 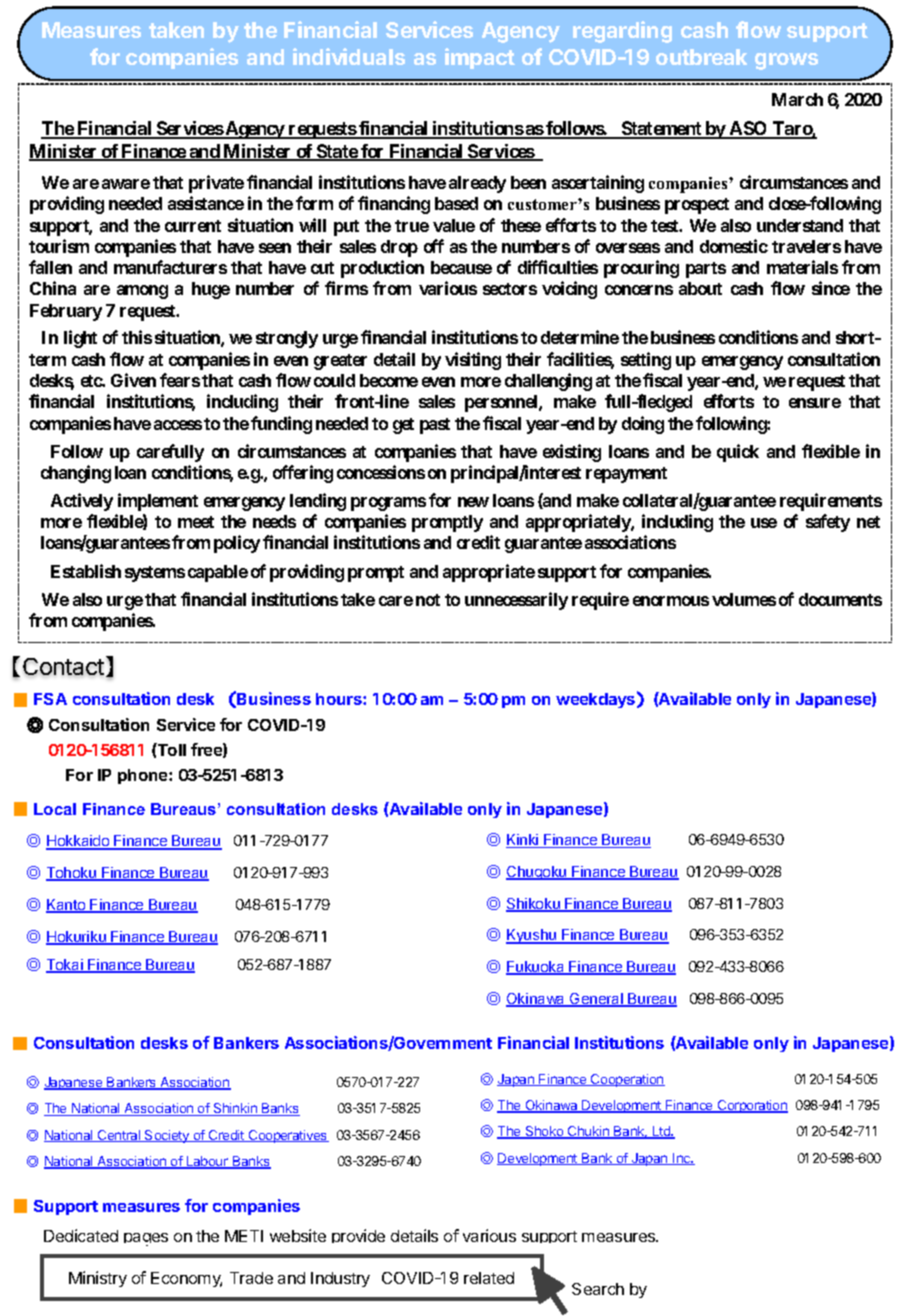 I want to click on grows, so click(x=786, y=61).
